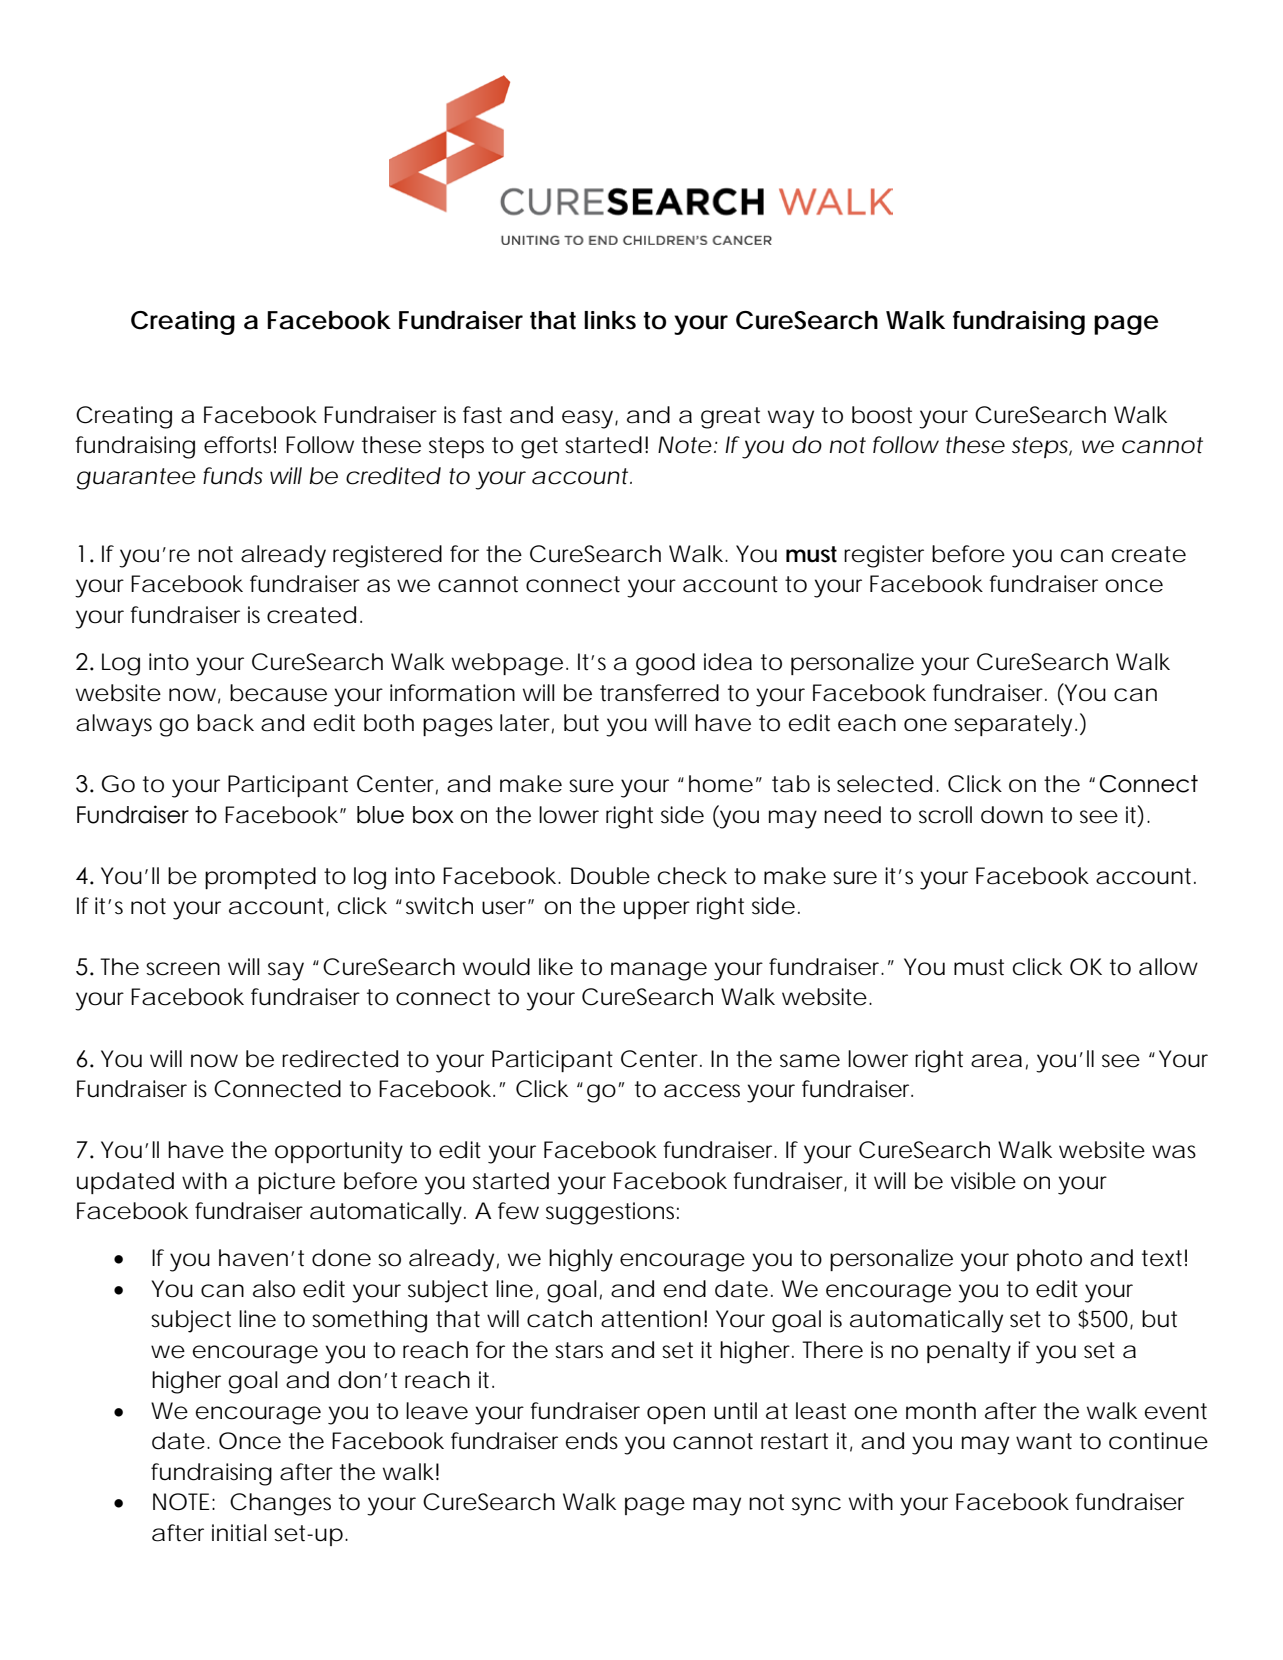 The height and width of the page is (1660, 1283). I want to click on get, so click(539, 448).
